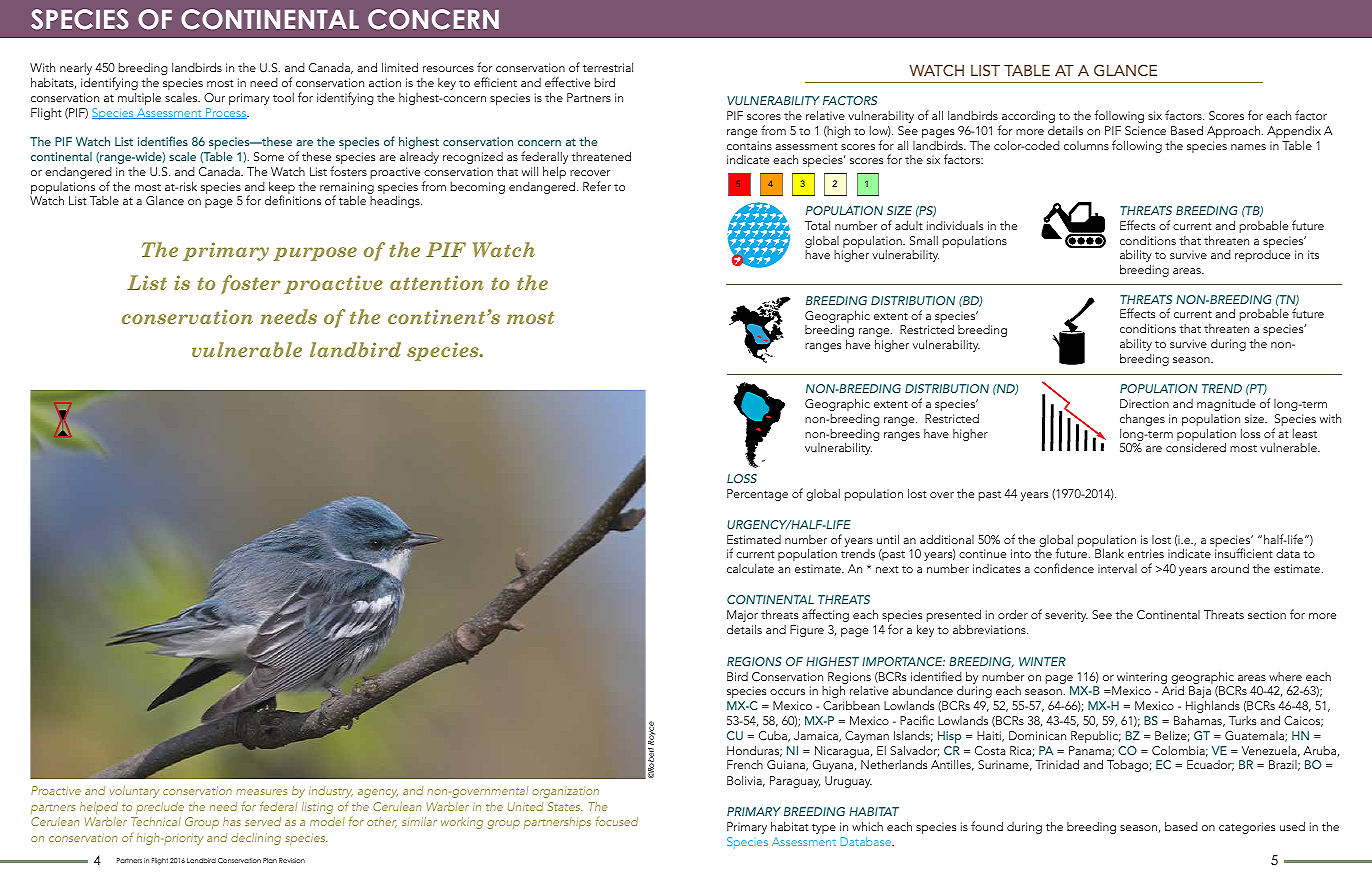 The height and width of the image is (887, 1372). I want to click on Science, so click(1145, 130).
